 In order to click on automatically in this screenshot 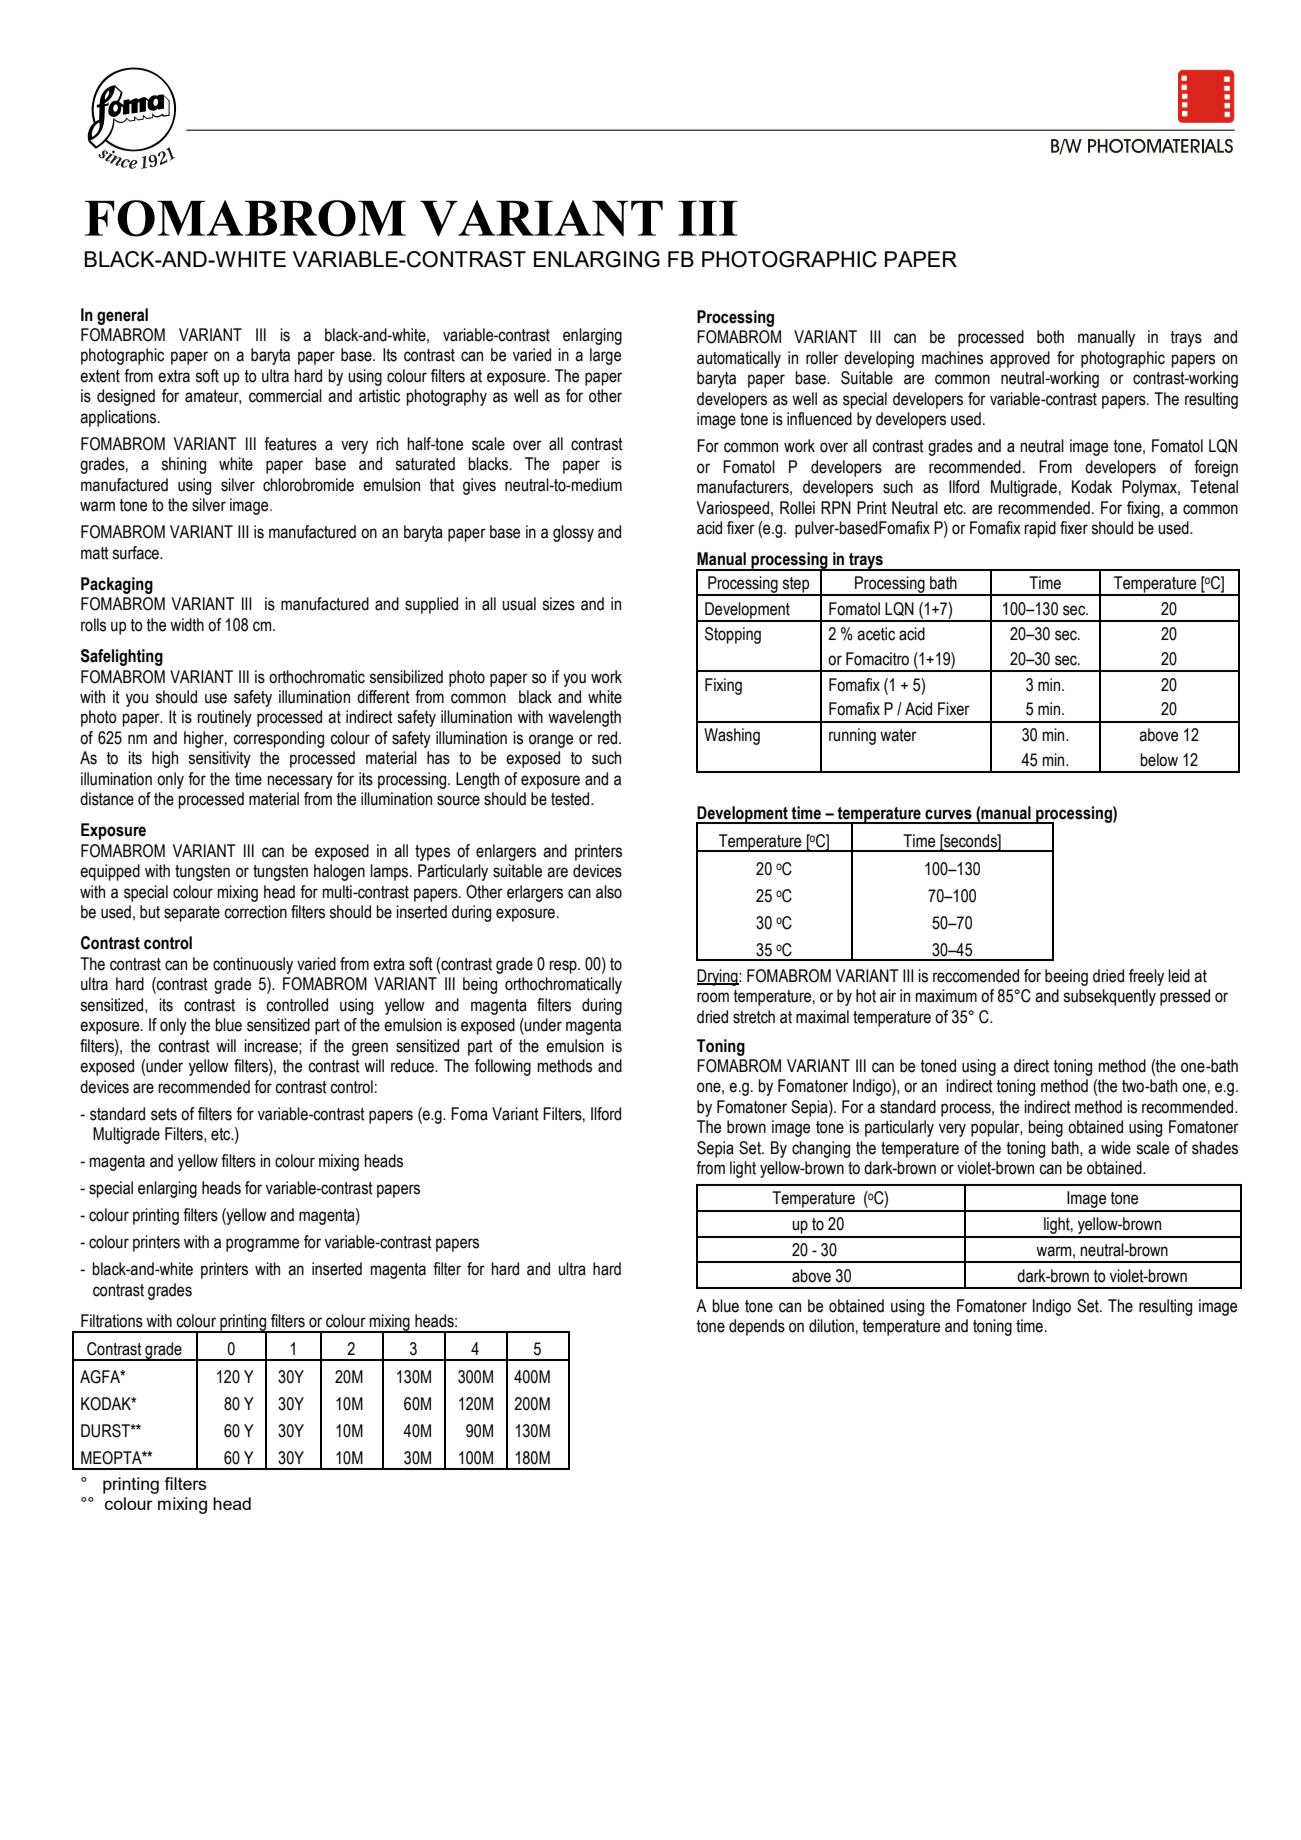, I will do `click(739, 359)`.
